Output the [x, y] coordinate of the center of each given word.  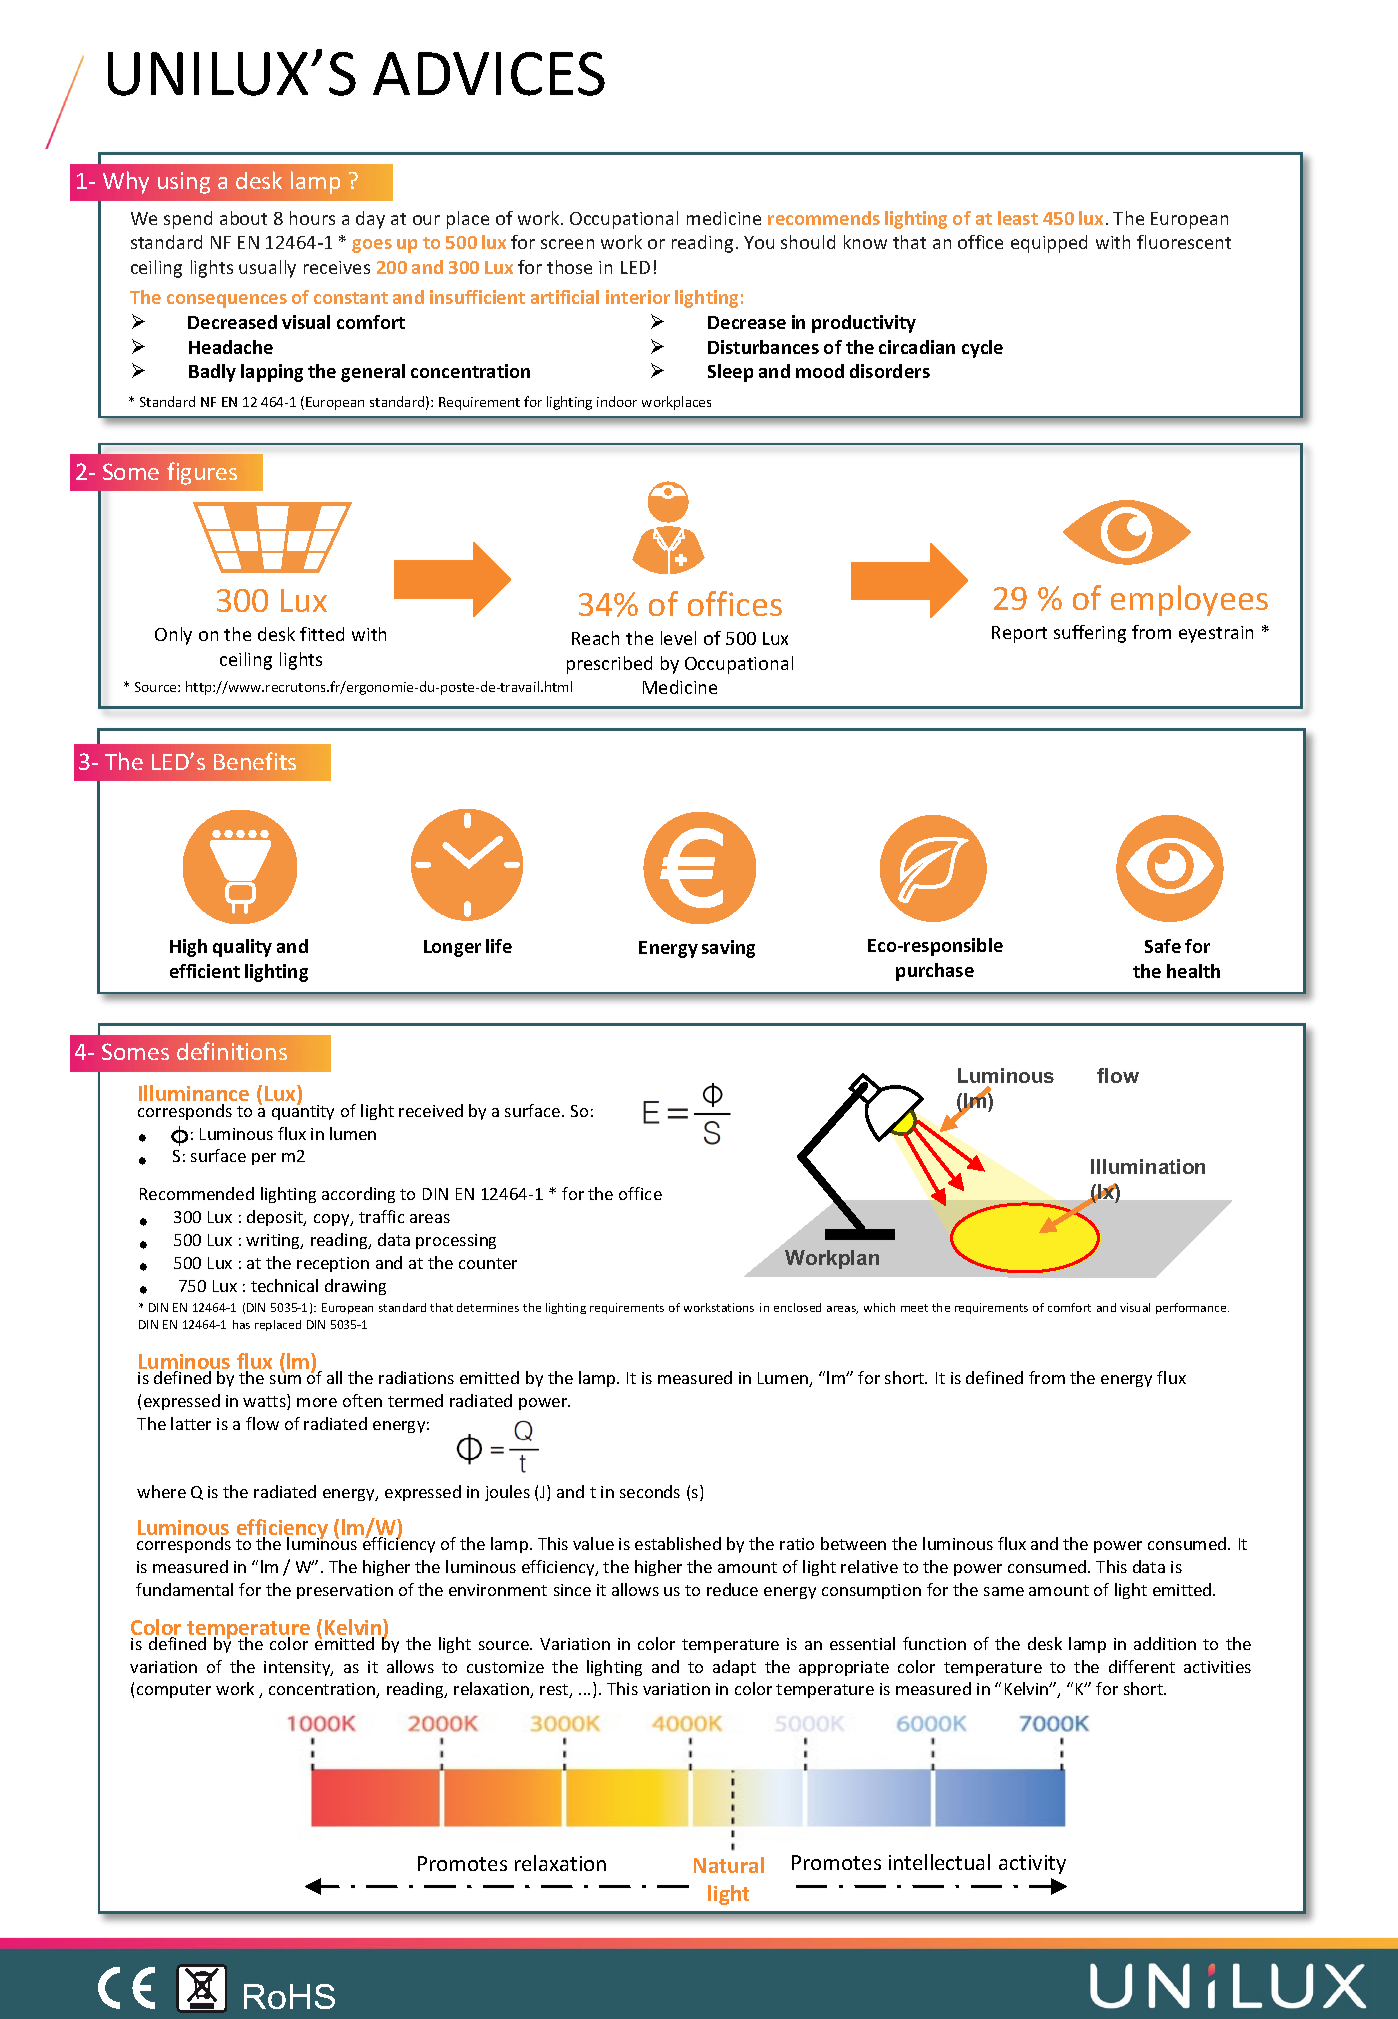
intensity [298, 1668]
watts [265, 1402]
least [1018, 218]
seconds [650, 1491]
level [678, 638]
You [759, 242]
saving [728, 949]
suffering [1090, 634]
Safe [1163, 946]
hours [312, 218]
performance [1192, 1308]
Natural [729, 1865]
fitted [322, 634]
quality [242, 948]
